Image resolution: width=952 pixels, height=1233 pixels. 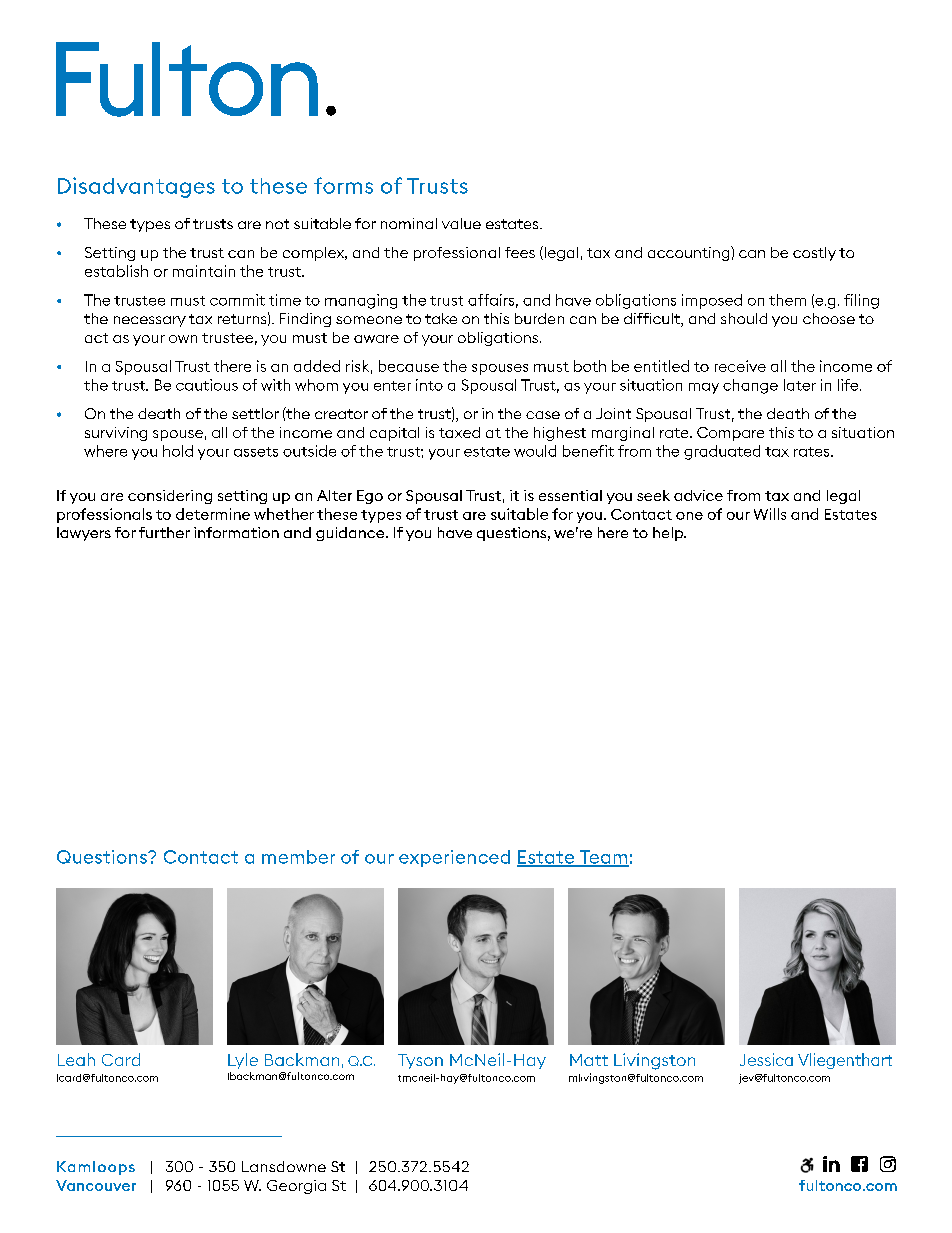 What do you see at coordinates (420, 1061) in the screenshot?
I see `Tyson` at bounding box center [420, 1061].
